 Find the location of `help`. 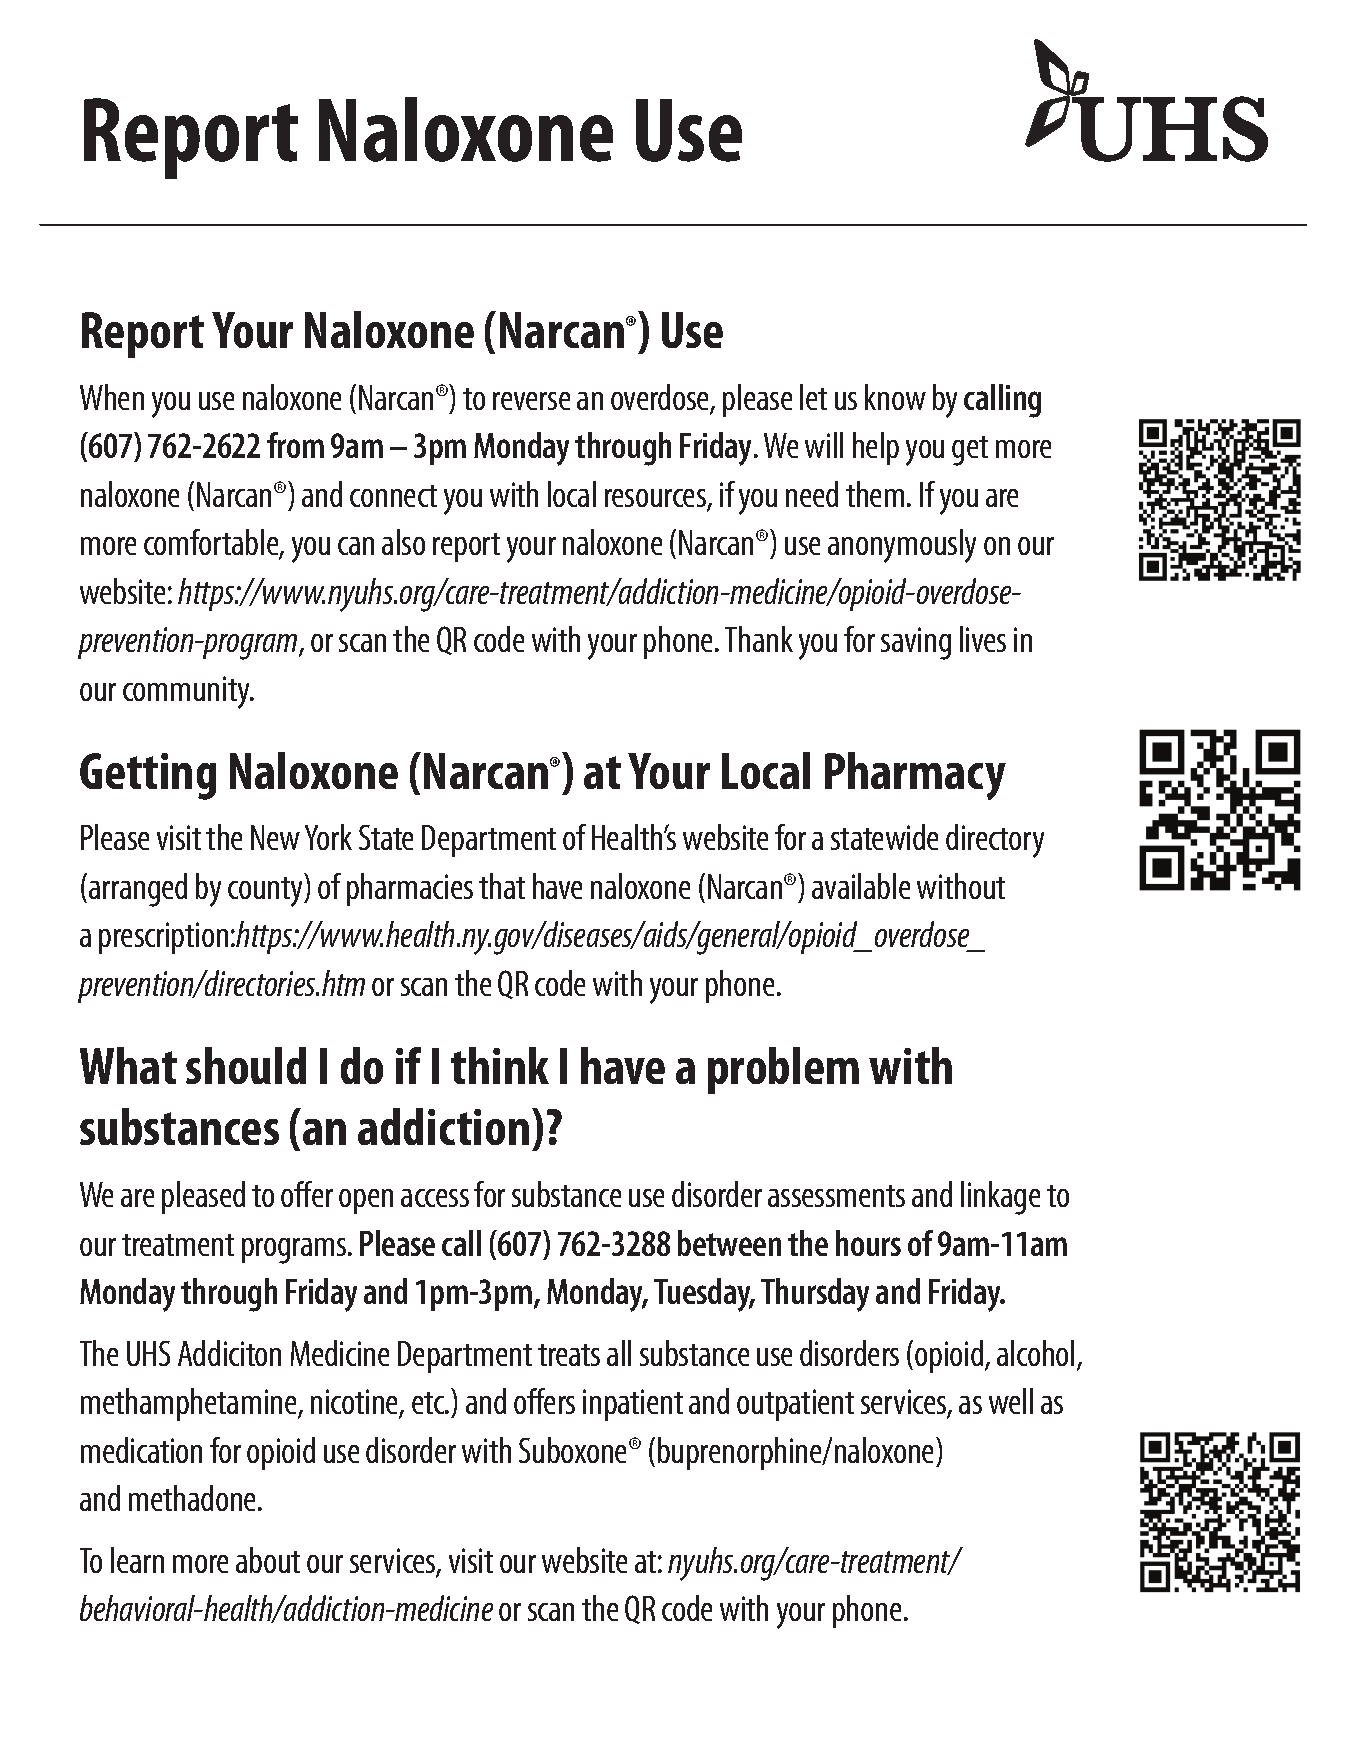

help is located at coordinates (876, 448).
